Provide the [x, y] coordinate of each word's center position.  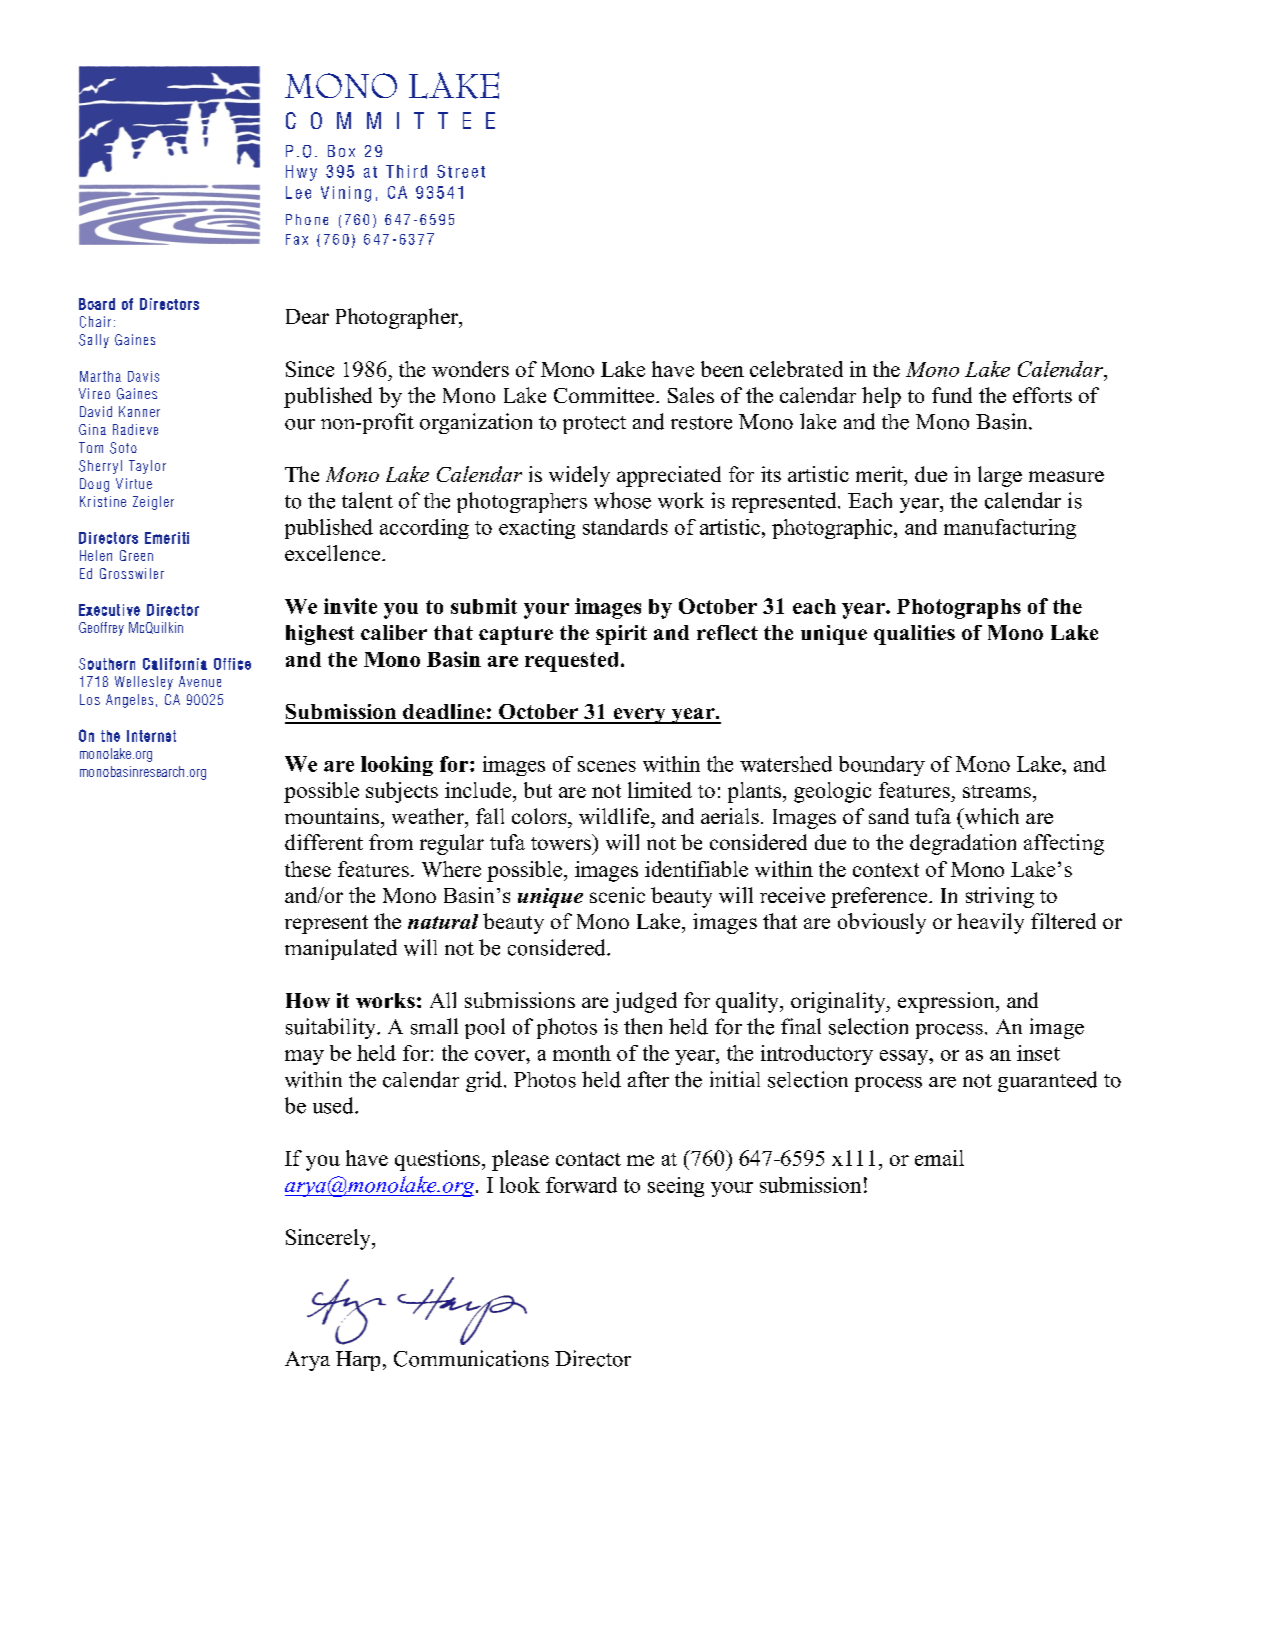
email [939, 1158]
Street [461, 171]
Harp [358, 1361]
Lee [298, 192]
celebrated [796, 369]
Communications [471, 1358]
